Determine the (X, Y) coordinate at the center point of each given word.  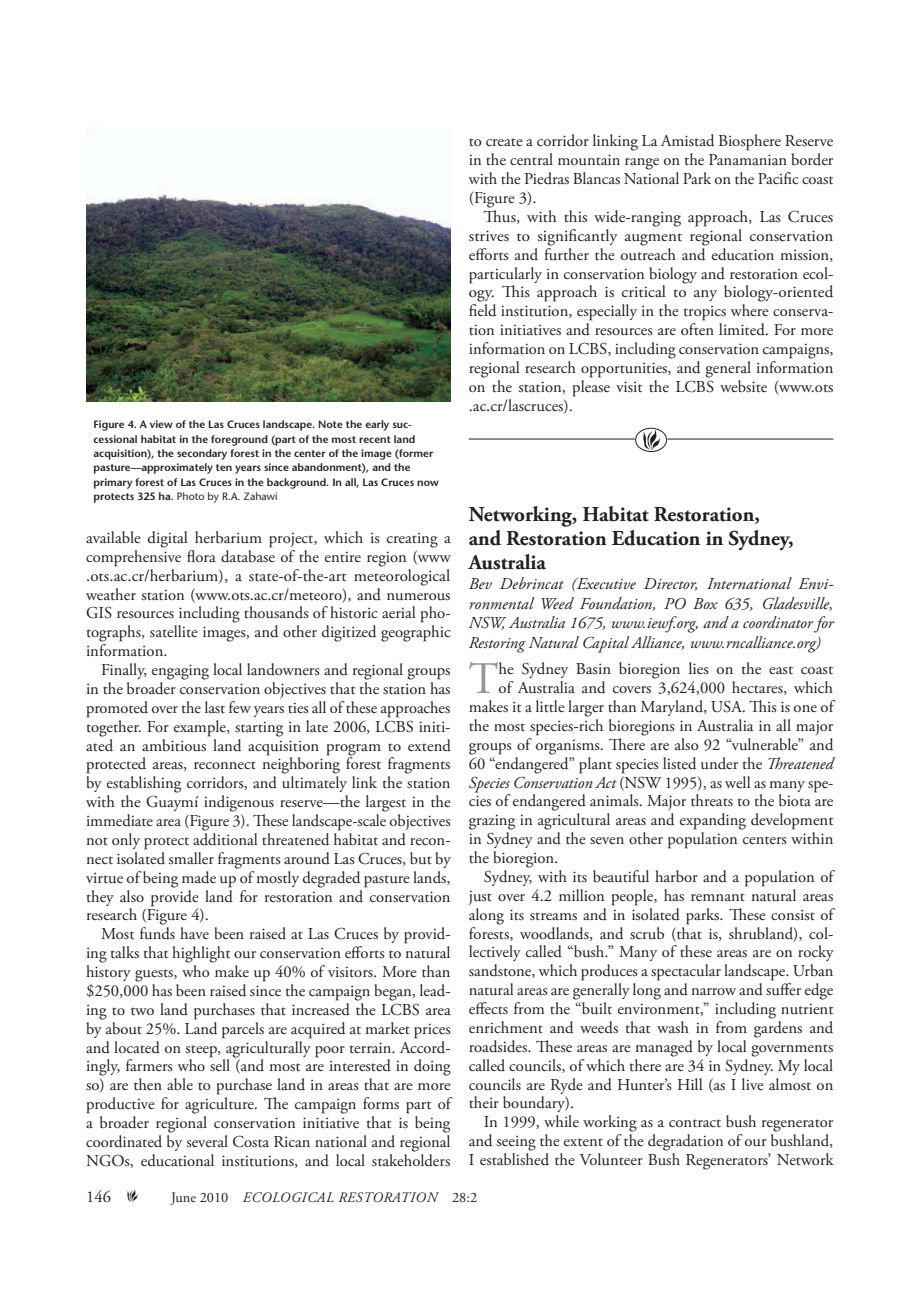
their (484, 1102)
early (377, 425)
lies (699, 668)
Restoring (497, 645)
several (207, 1141)
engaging (180, 672)
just (480, 898)
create (504, 142)
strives (489, 236)
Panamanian (748, 159)
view (161, 424)
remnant (718, 897)
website (743, 386)
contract (695, 1123)
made (199, 877)
